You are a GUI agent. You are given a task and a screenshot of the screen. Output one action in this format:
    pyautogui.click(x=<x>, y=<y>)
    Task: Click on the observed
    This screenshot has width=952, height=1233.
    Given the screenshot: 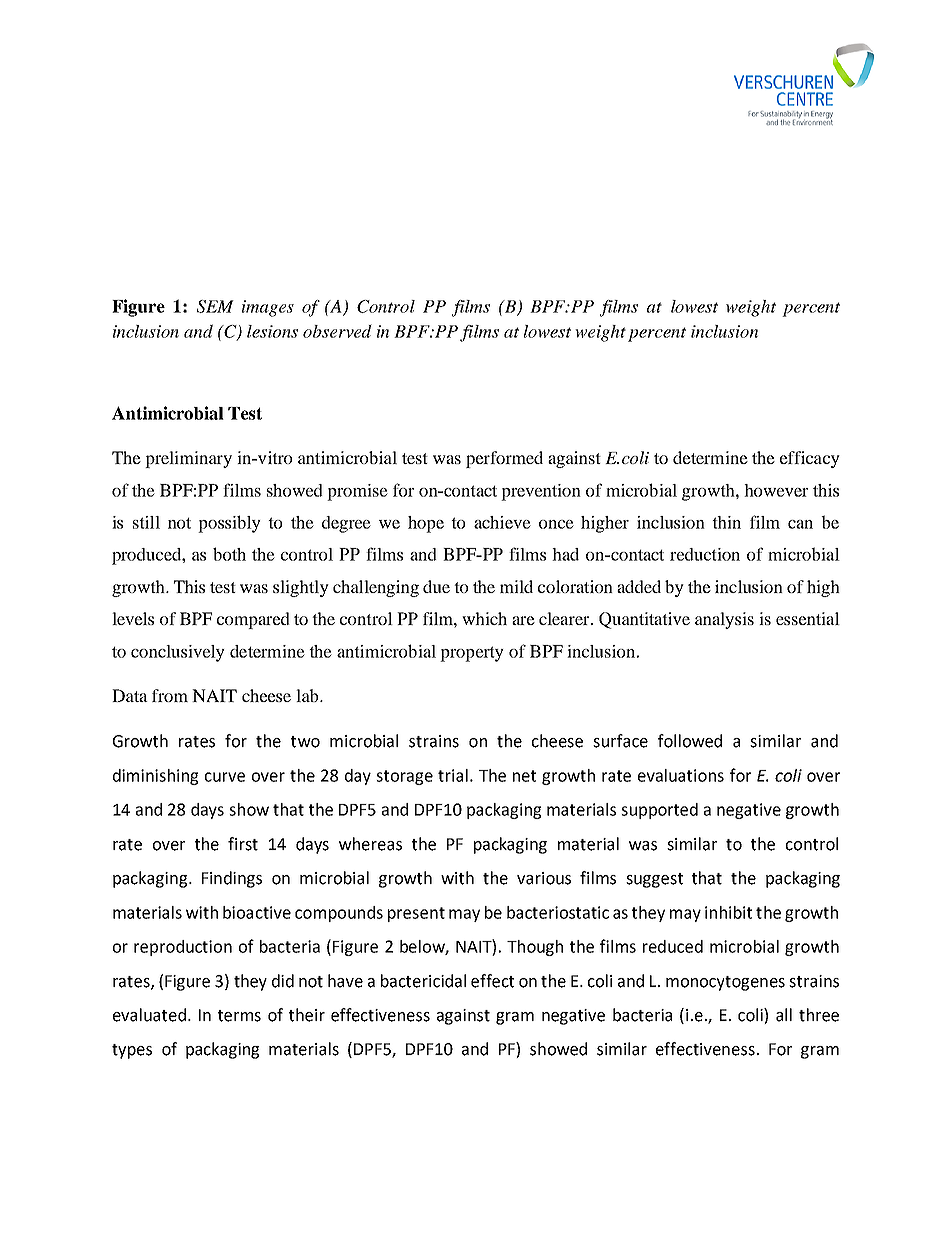 What is the action you would take?
    pyautogui.click(x=337, y=331)
